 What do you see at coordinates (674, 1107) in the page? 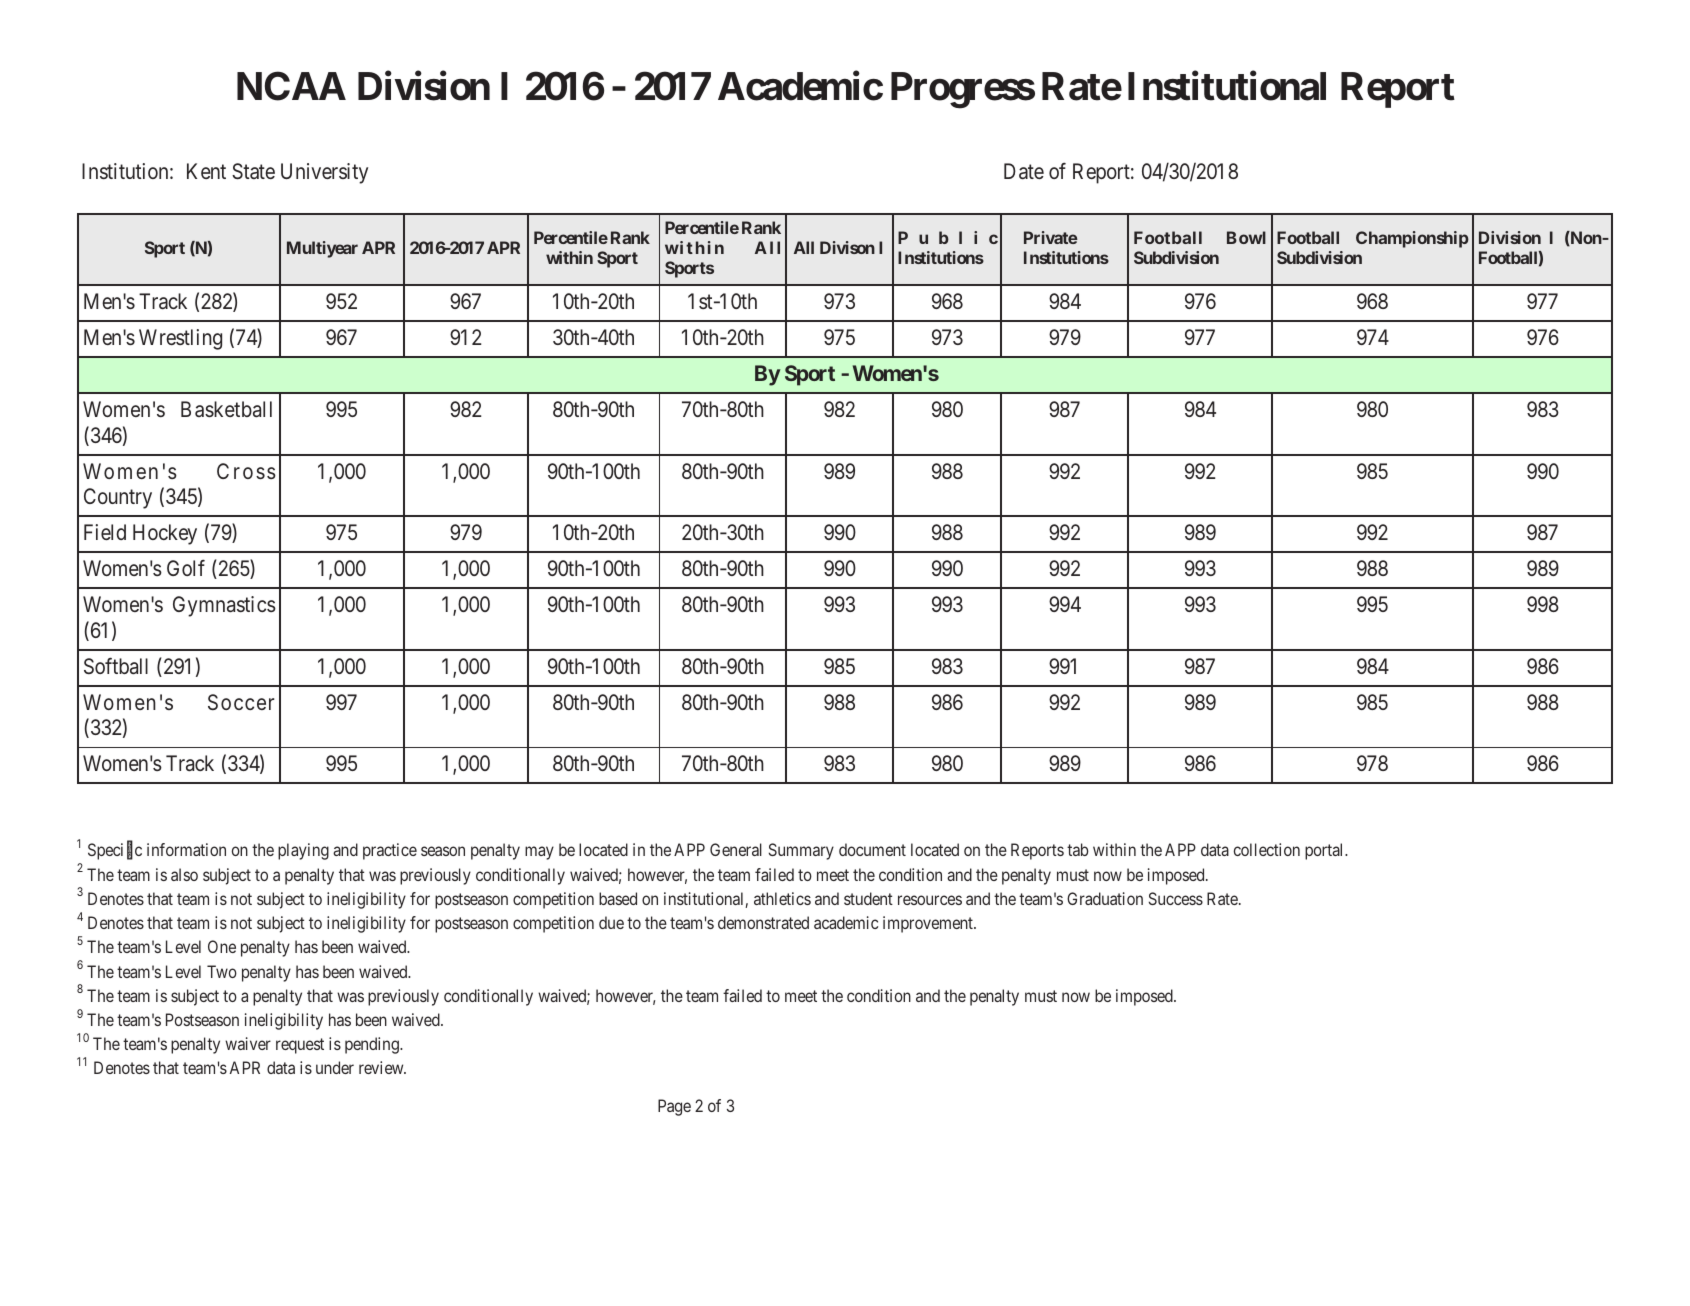
I see `Page` at bounding box center [674, 1107].
